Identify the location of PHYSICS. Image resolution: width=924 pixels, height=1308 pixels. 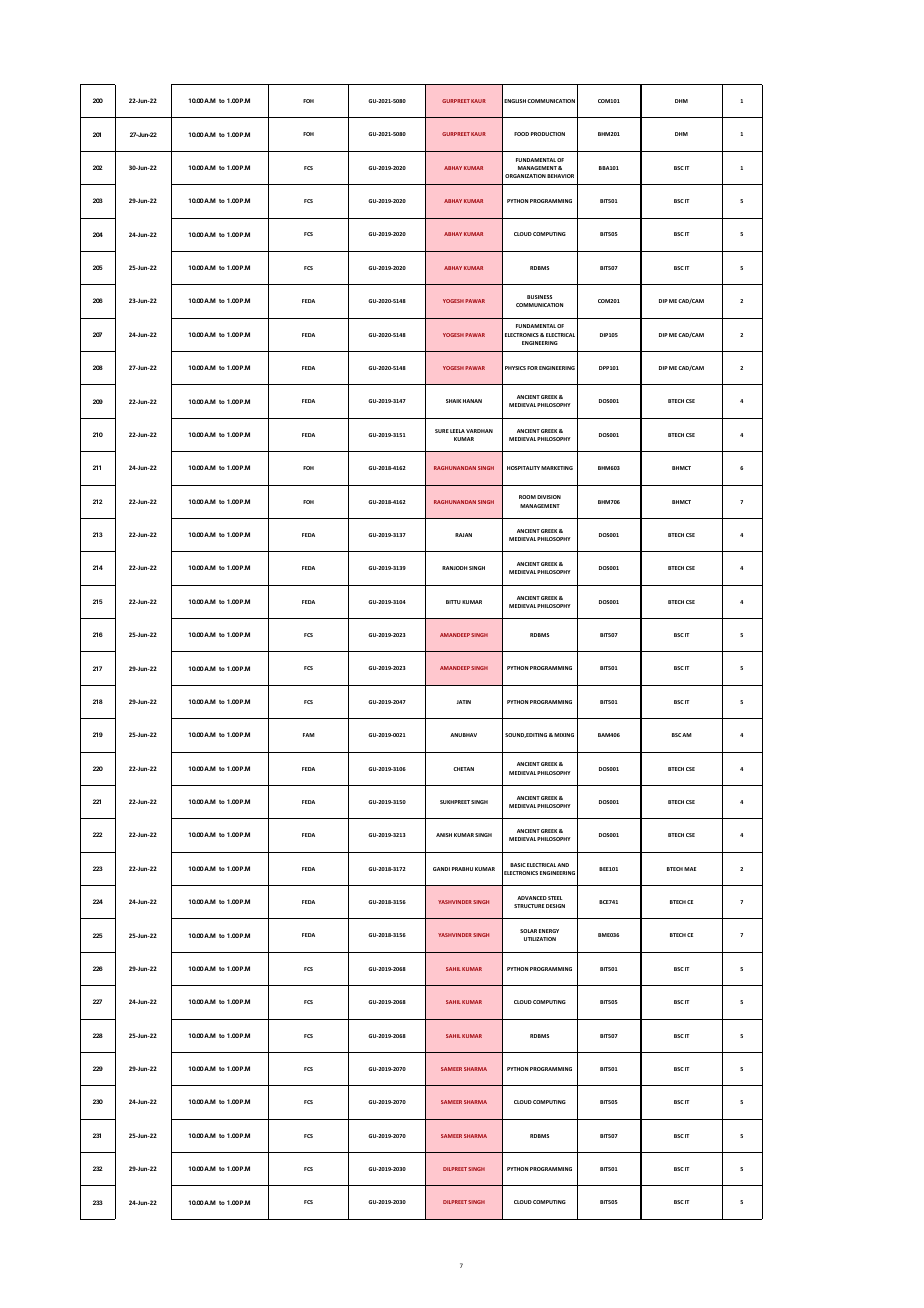
(515, 368).
